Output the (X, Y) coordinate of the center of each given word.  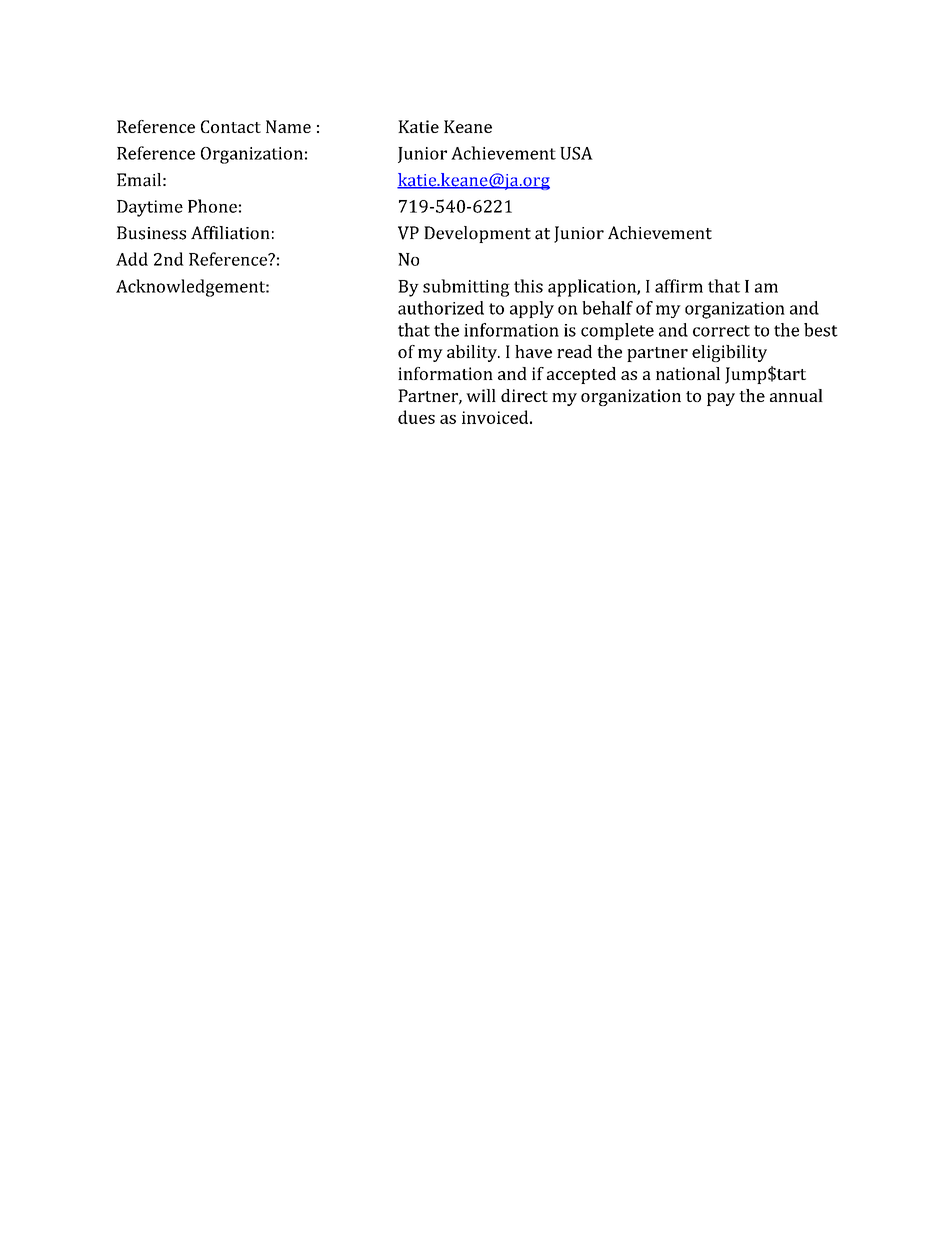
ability (473, 353)
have (533, 351)
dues (416, 417)
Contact (231, 126)
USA (576, 153)
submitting (466, 288)
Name (288, 126)
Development (477, 234)
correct (721, 331)
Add (132, 259)
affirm (679, 286)
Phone (212, 206)
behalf (607, 308)
